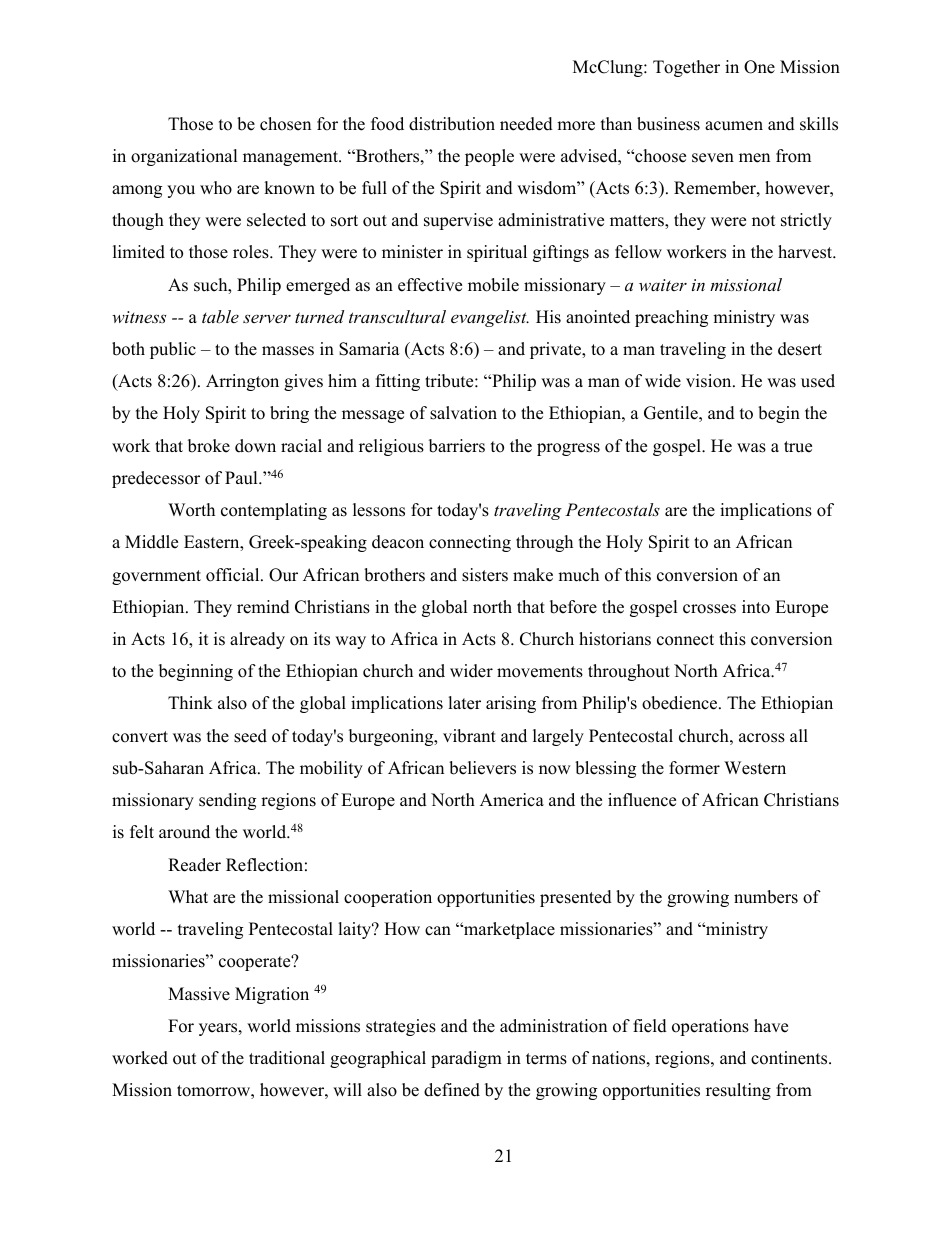 The image size is (952, 1233). Describe the element at coordinates (191, 510) in the image. I see `Worth` at that location.
